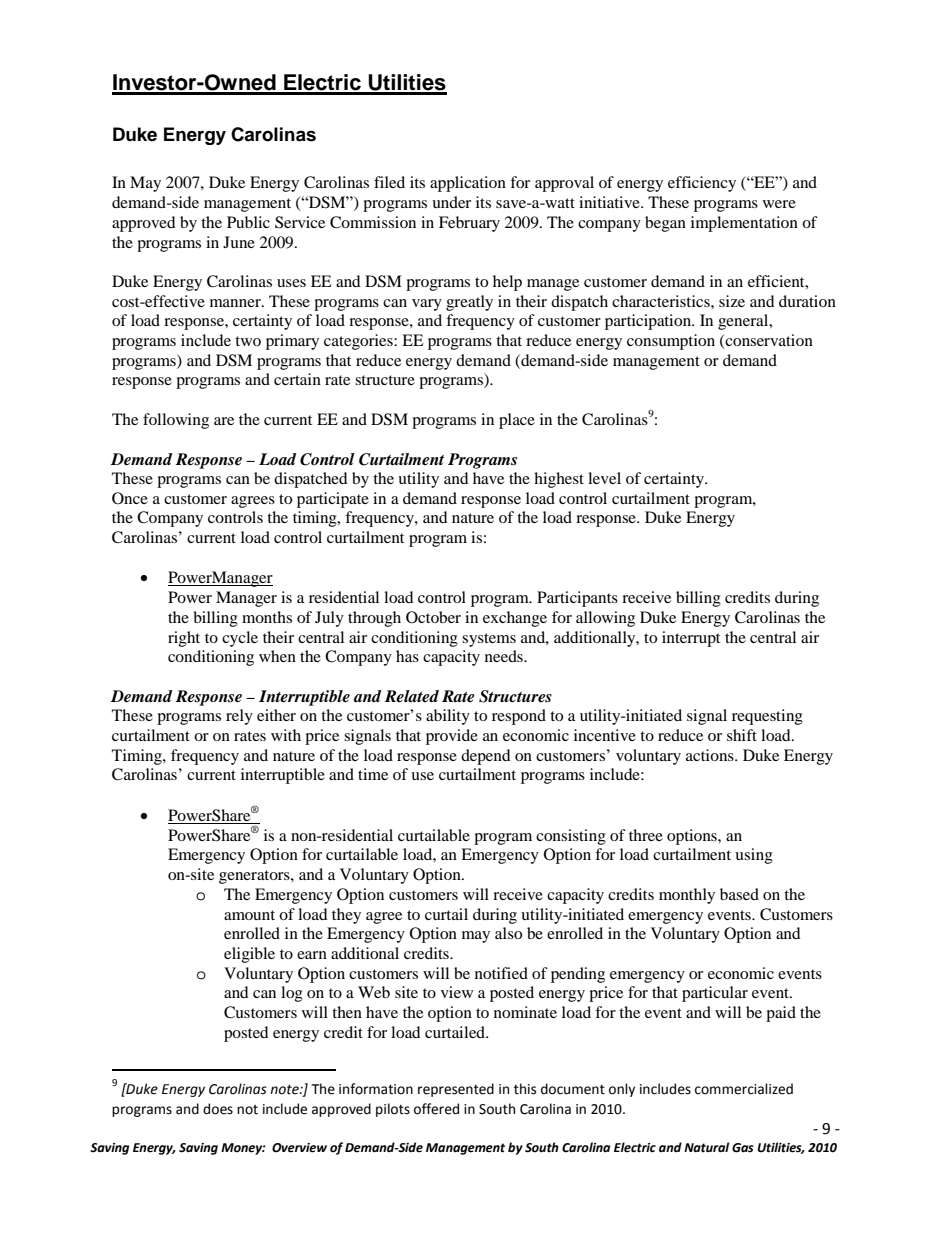  What do you see at coordinates (754, 856) in the screenshot?
I see `using` at bounding box center [754, 856].
